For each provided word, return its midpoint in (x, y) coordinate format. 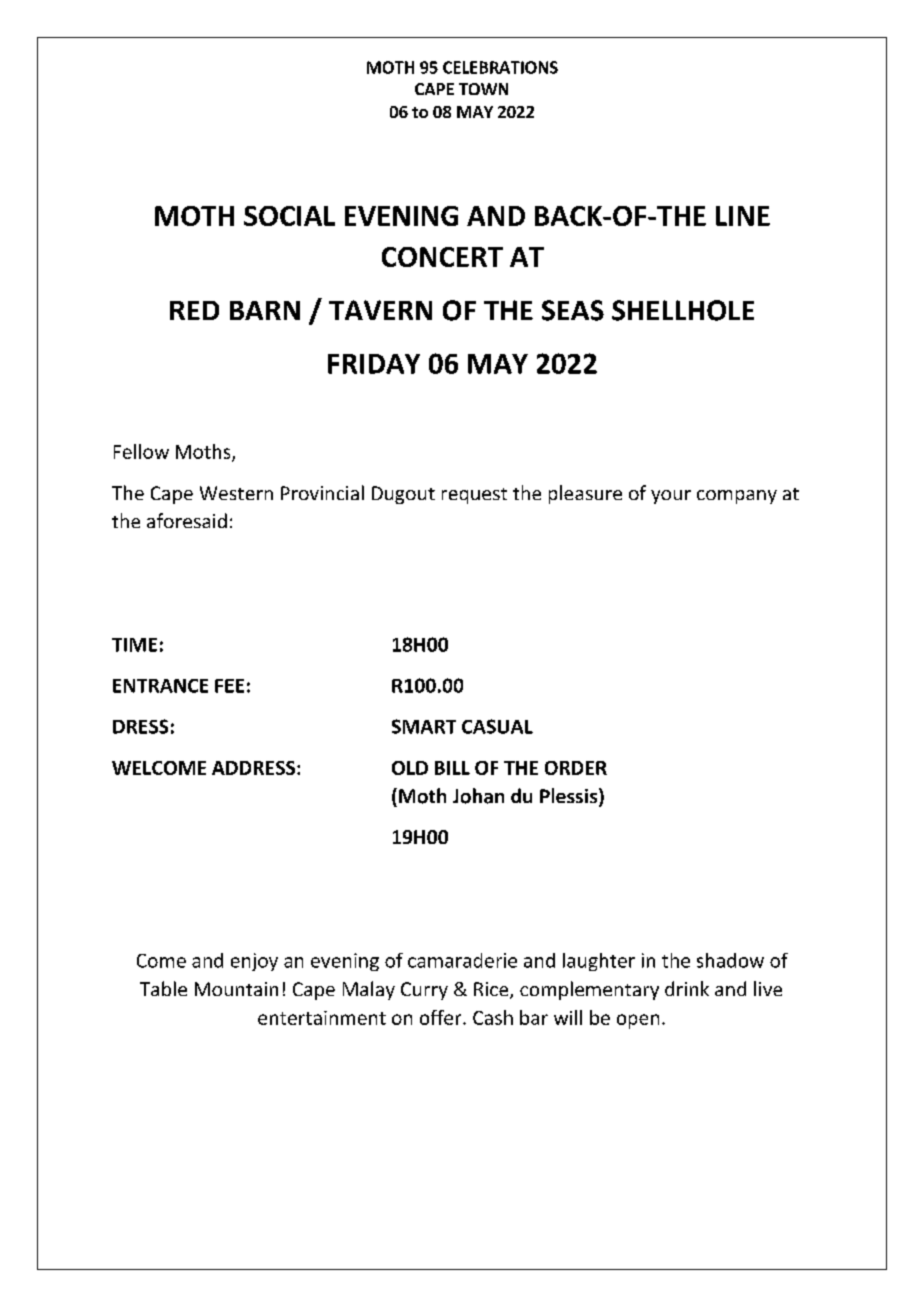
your (671, 497)
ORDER (576, 768)
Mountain (236, 989)
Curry (424, 991)
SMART (424, 726)
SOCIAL (289, 216)
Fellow (141, 451)
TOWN (483, 89)
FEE (229, 686)
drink (687, 988)
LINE (743, 216)
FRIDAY (374, 364)
